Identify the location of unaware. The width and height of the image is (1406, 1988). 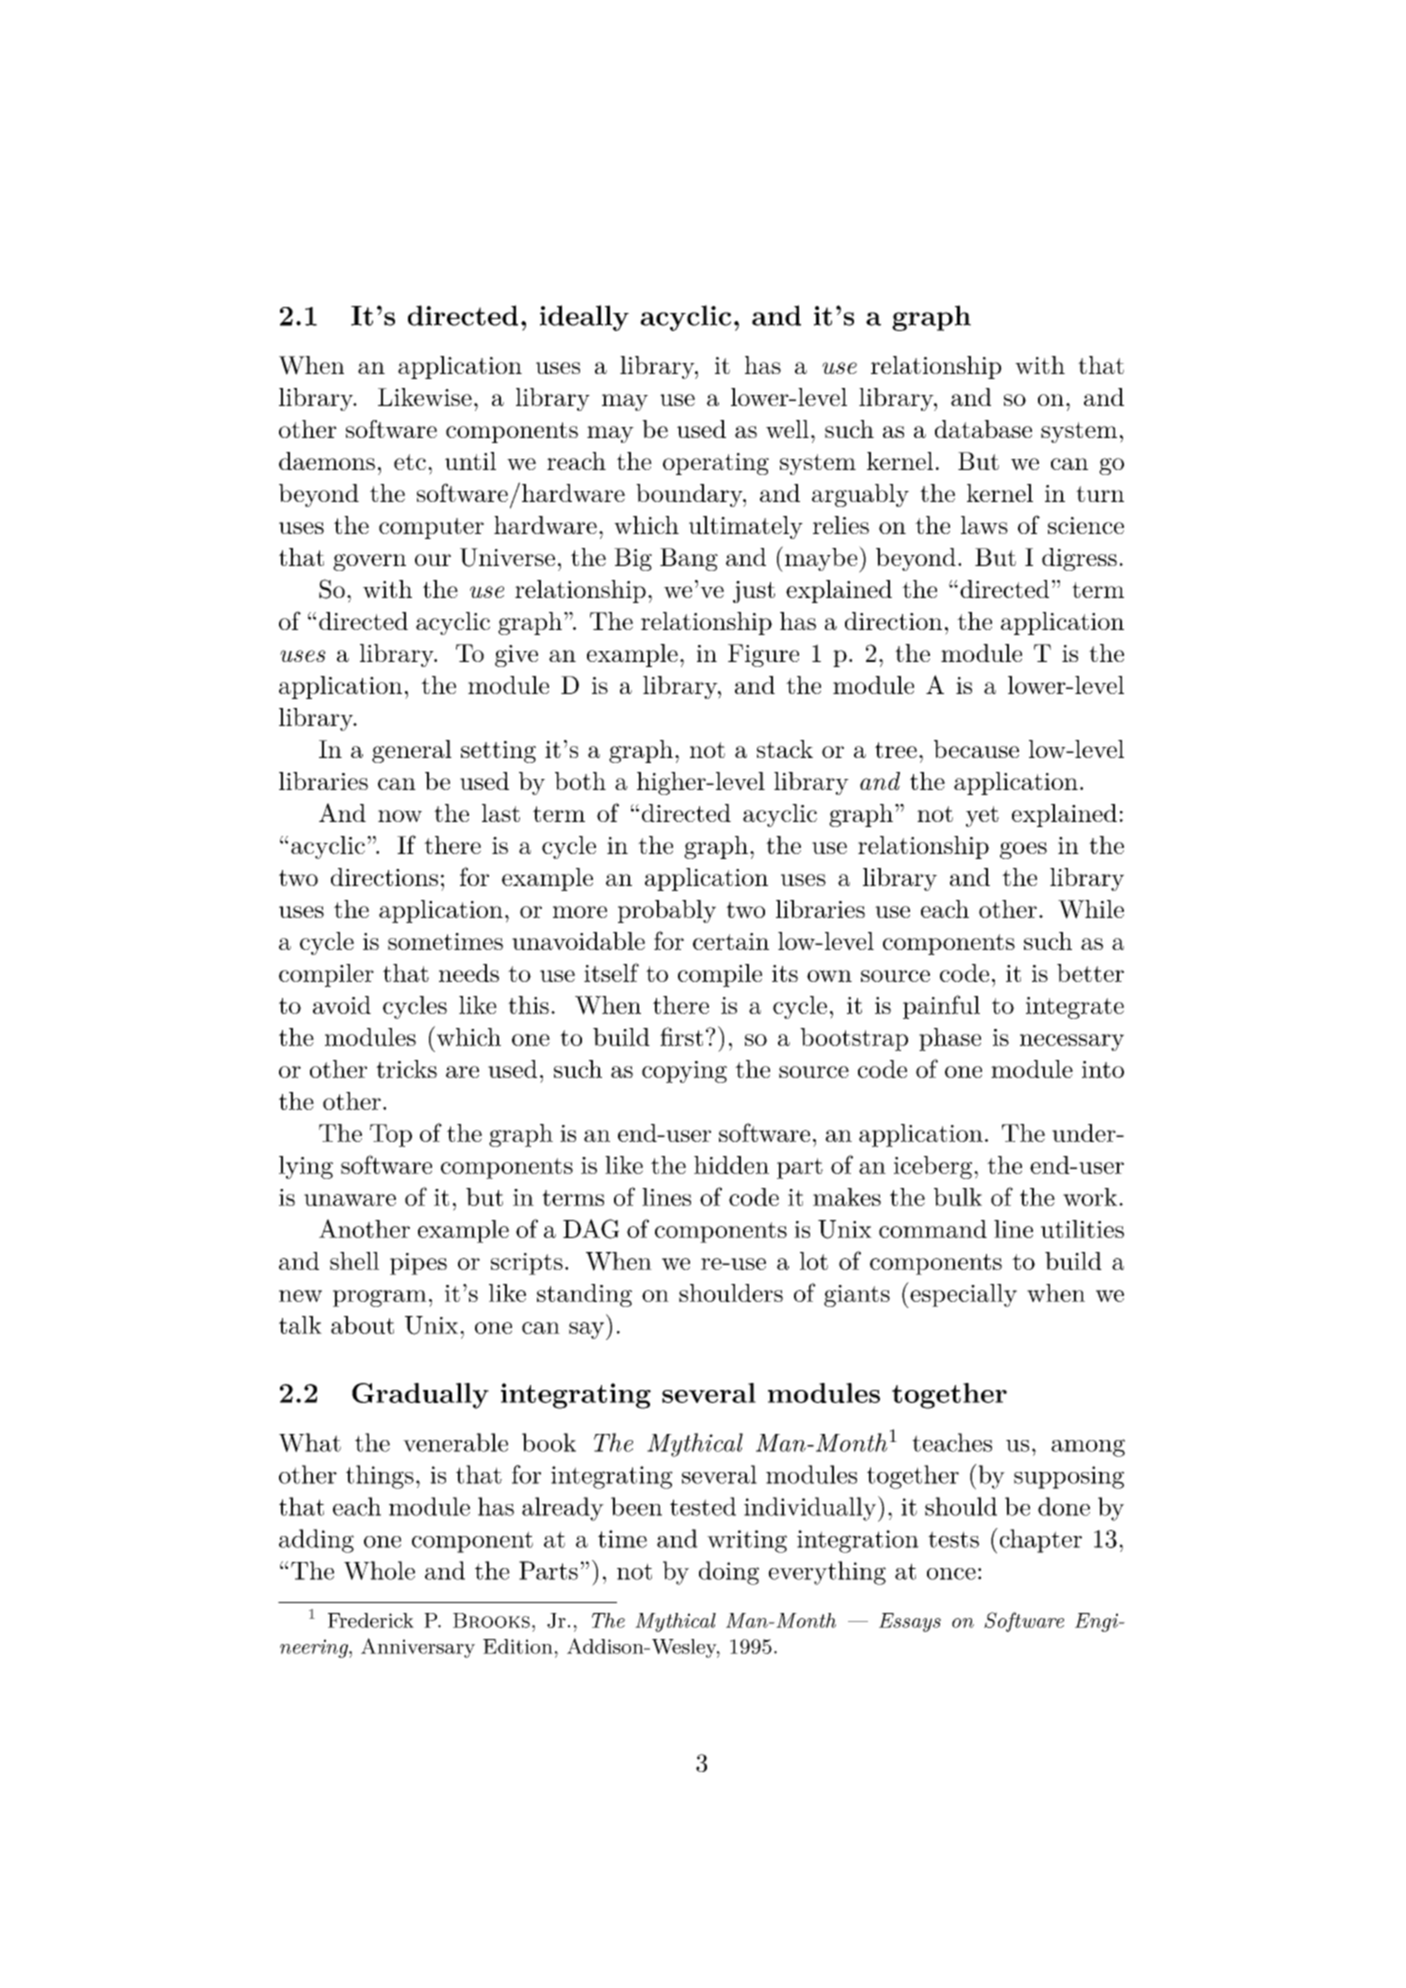
(350, 1200).
